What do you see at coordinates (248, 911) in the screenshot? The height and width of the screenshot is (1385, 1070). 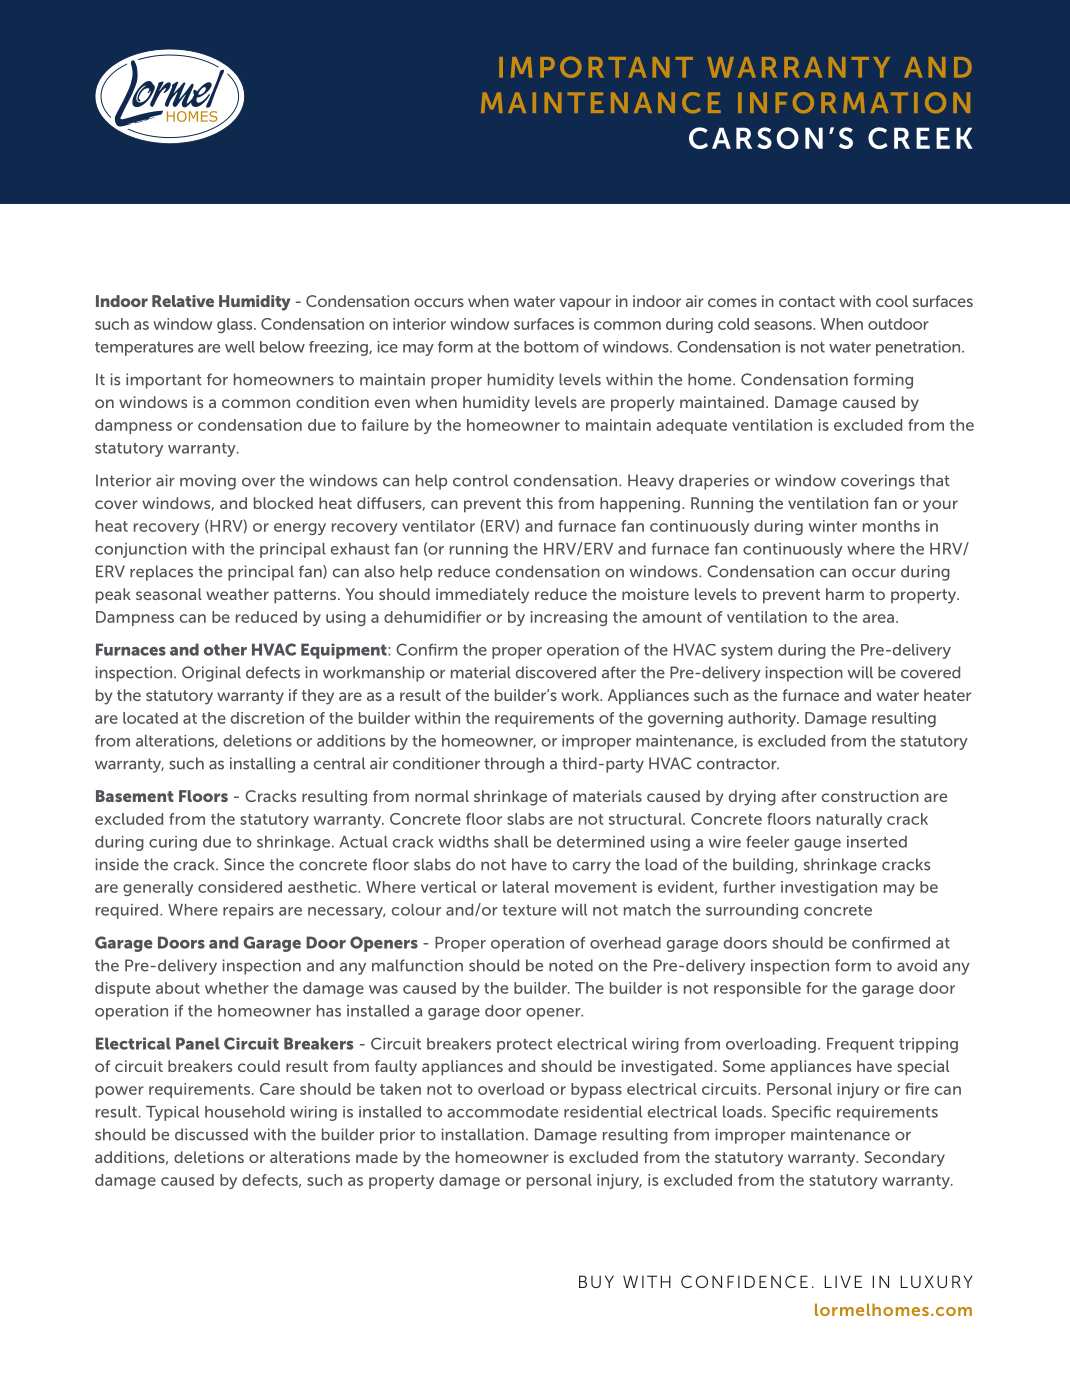 I see `repairs` at bounding box center [248, 911].
